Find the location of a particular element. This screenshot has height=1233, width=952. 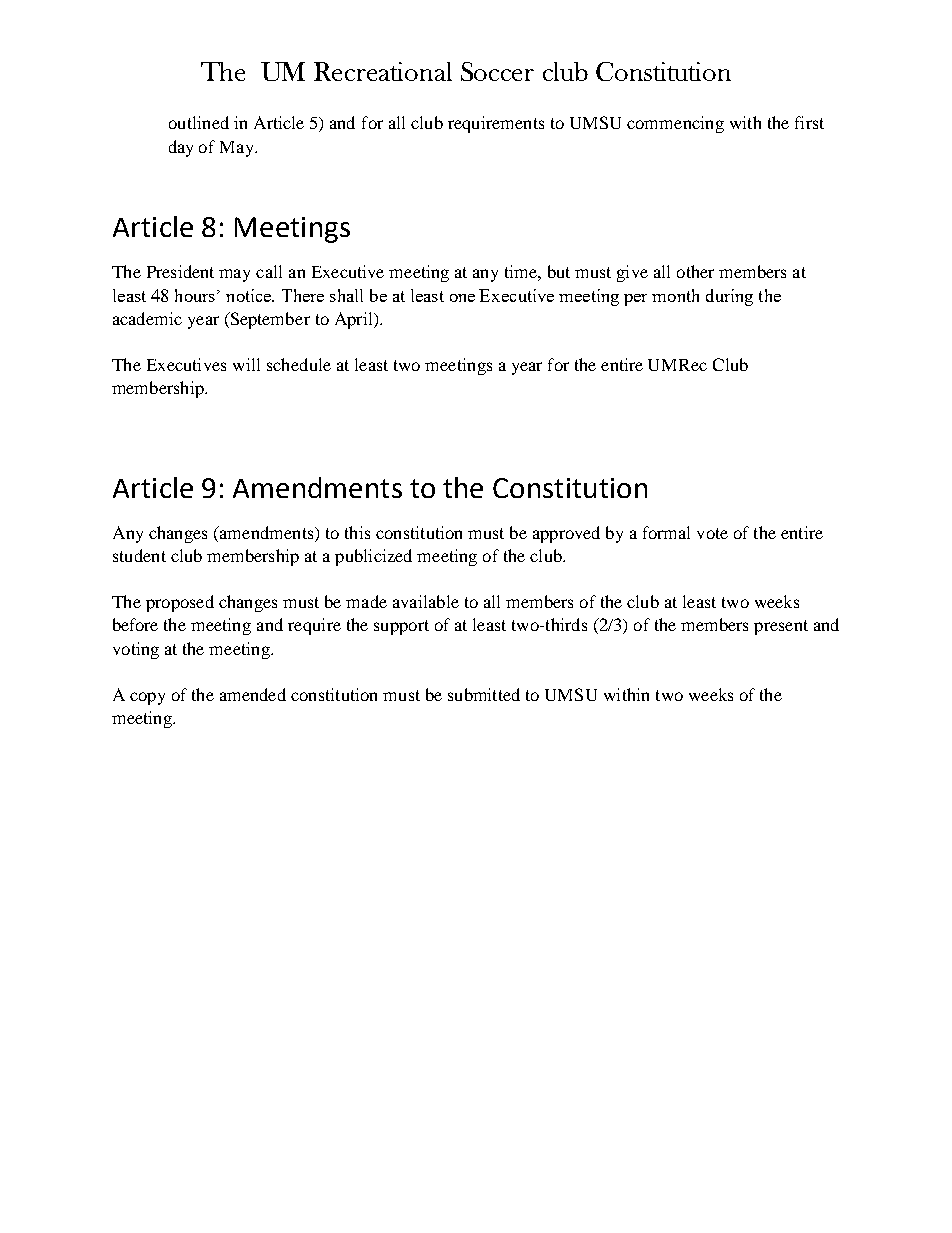

amended is located at coordinates (253, 694).
